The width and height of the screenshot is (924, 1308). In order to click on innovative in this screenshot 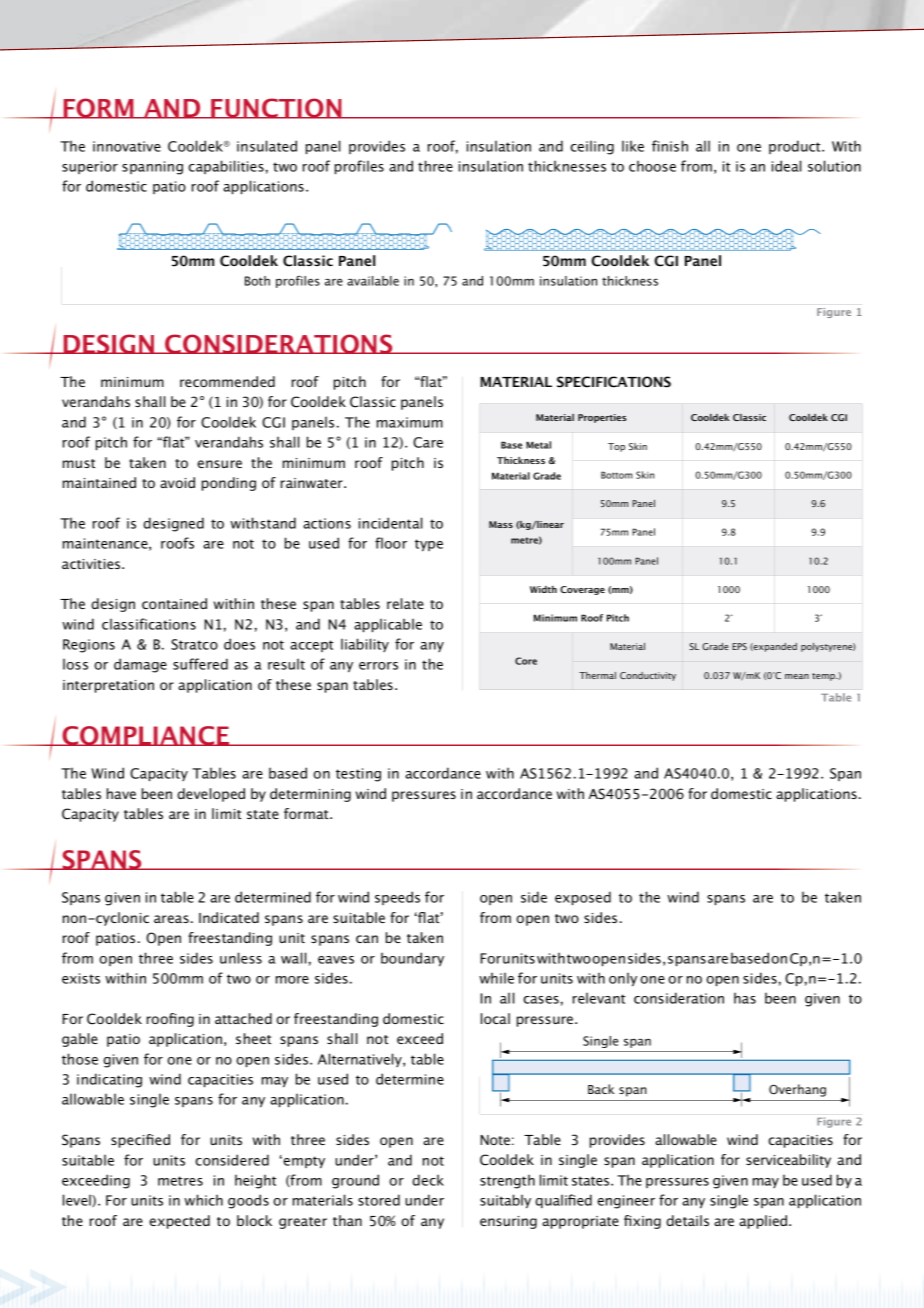, I will do `click(127, 146)`.
